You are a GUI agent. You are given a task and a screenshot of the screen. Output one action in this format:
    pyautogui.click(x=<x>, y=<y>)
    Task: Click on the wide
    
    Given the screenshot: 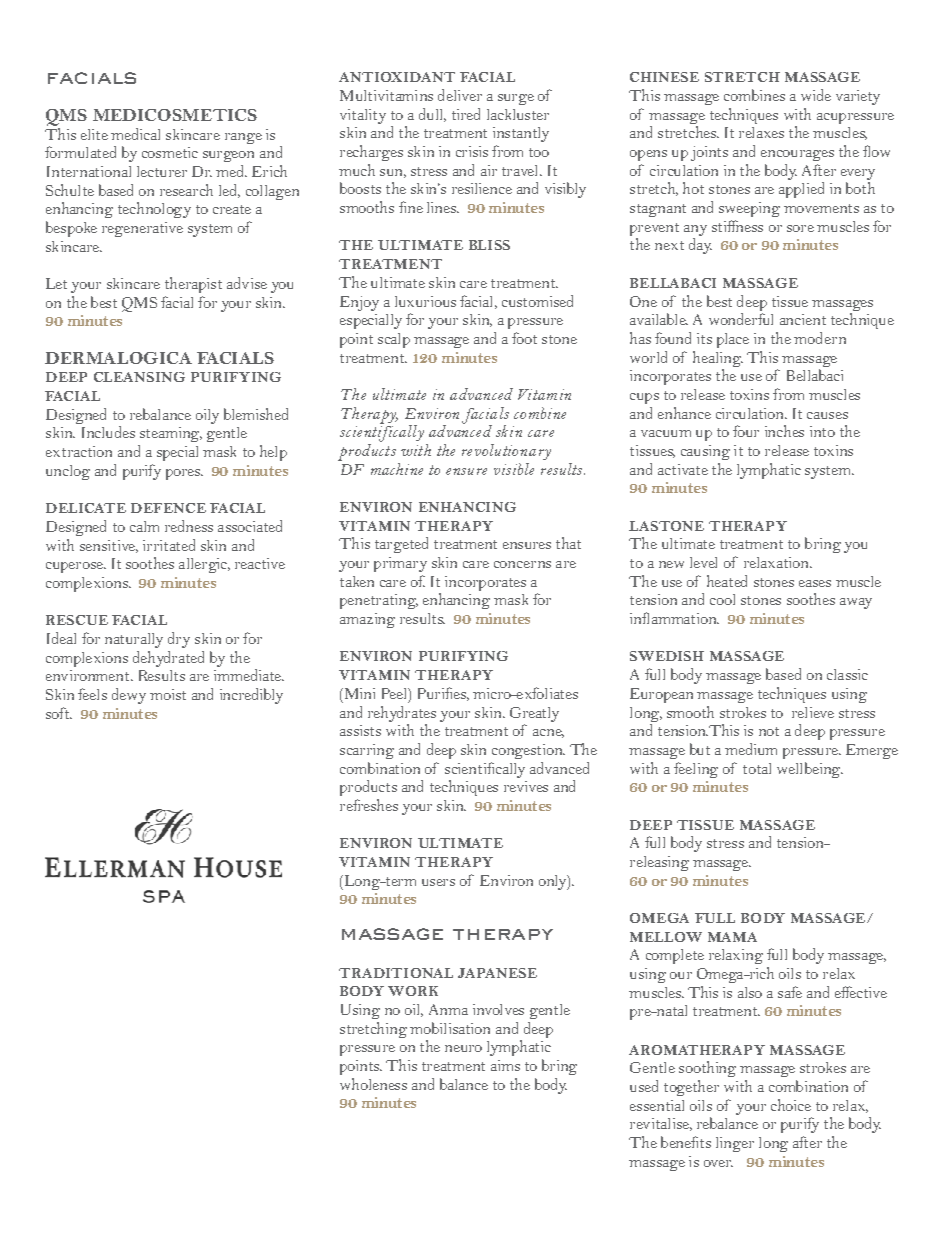 What is the action you would take?
    pyautogui.click(x=816, y=95)
